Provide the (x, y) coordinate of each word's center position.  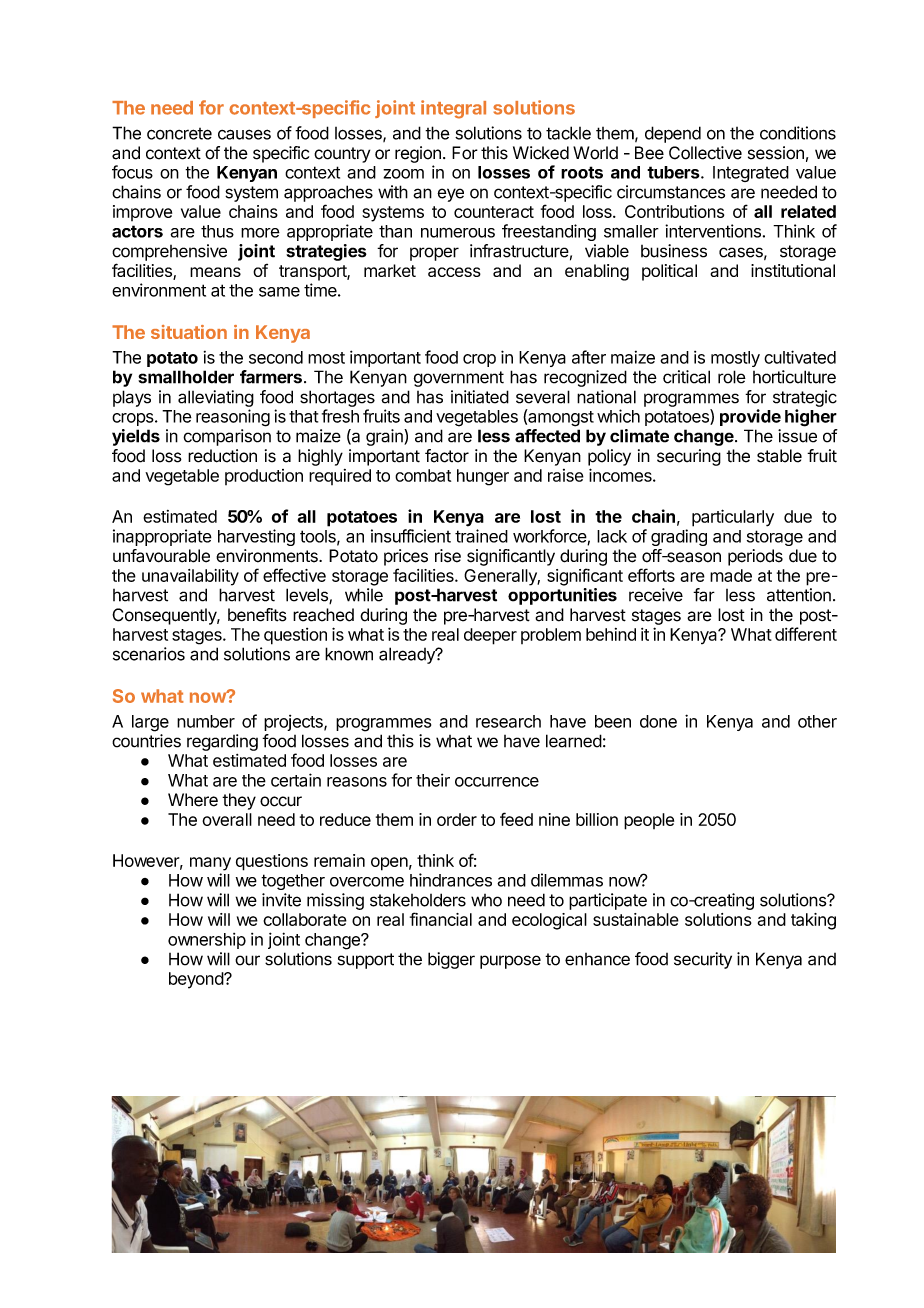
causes (244, 134)
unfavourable (161, 556)
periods (755, 557)
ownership (207, 941)
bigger (451, 960)
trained (481, 536)
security (703, 960)
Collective (705, 153)
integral (453, 109)
